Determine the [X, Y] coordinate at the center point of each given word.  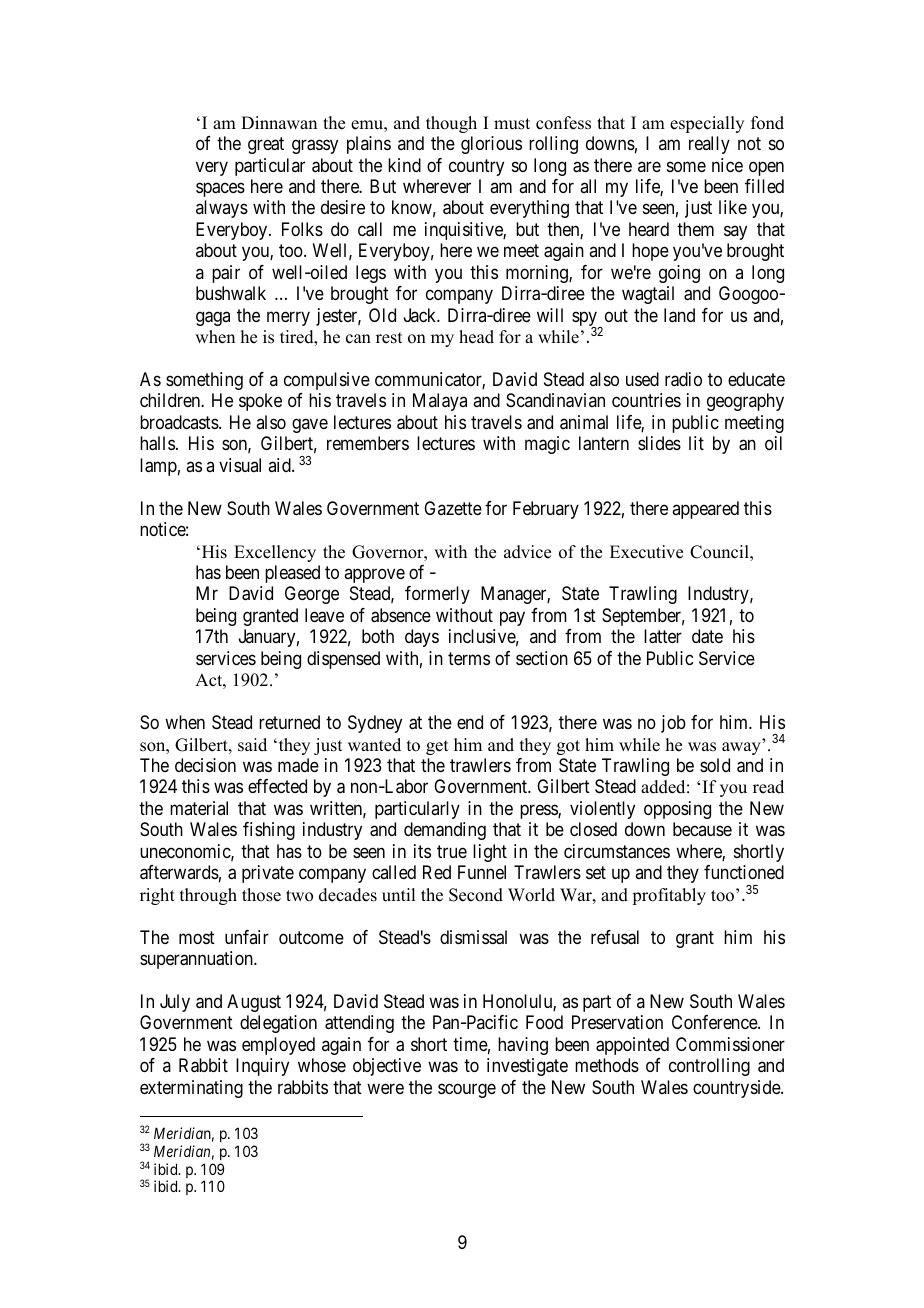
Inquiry [262, 1067]
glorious [491, 145]
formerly [437, 595]
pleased [292, 574]
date [707, 636]
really [709, 145]
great [266, 145]
